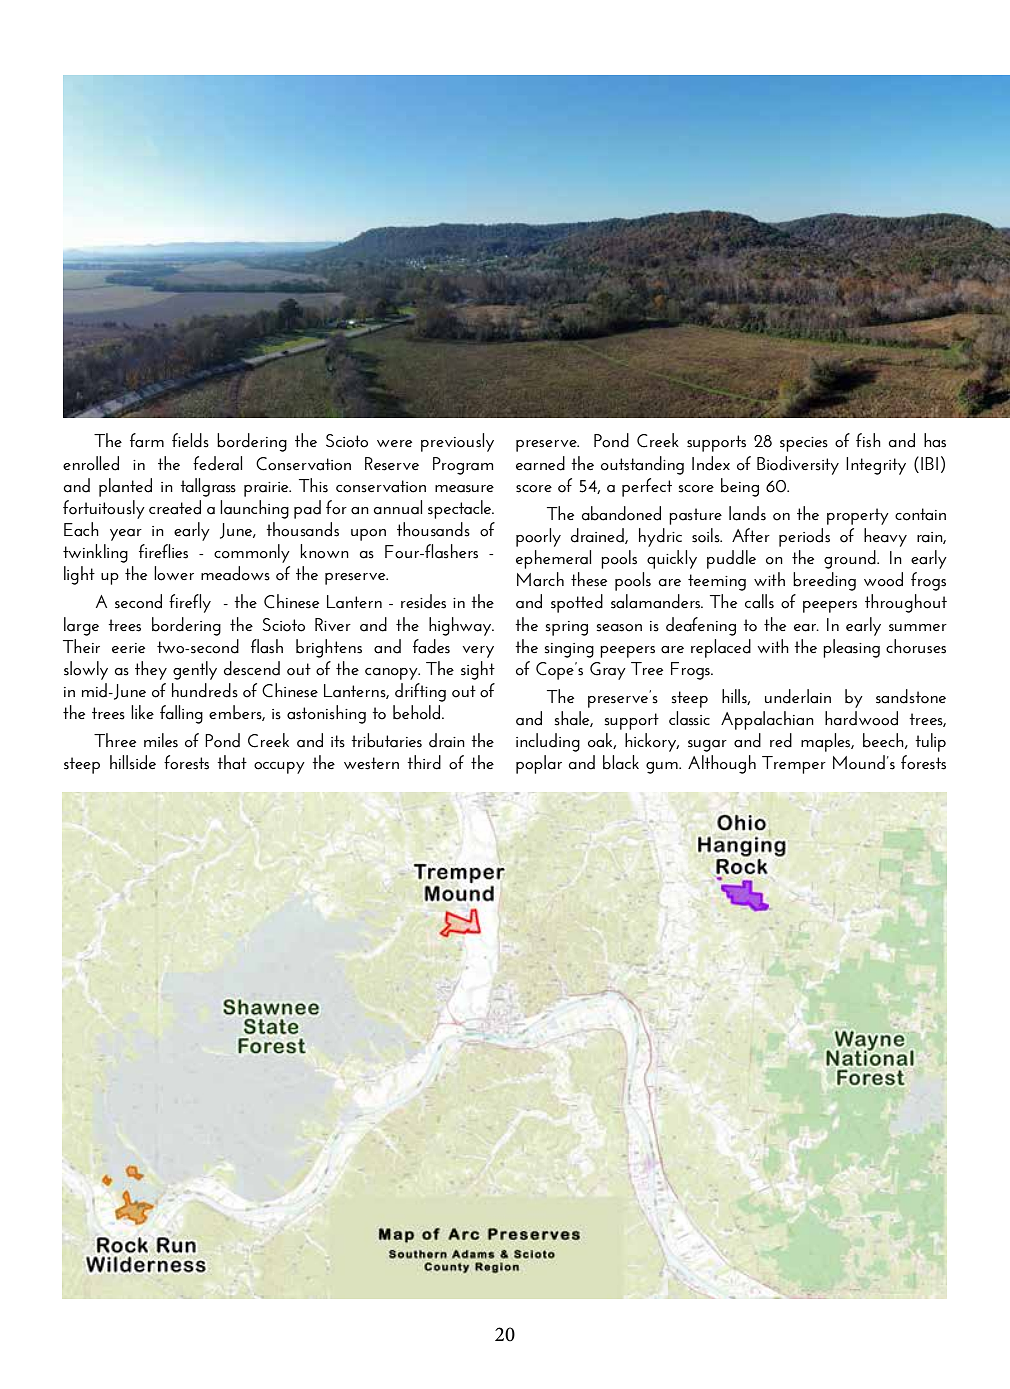  What do you see at coordinates (538, 537) in the screenshot?
I see `poorly` at bounding box center [538, 537].
